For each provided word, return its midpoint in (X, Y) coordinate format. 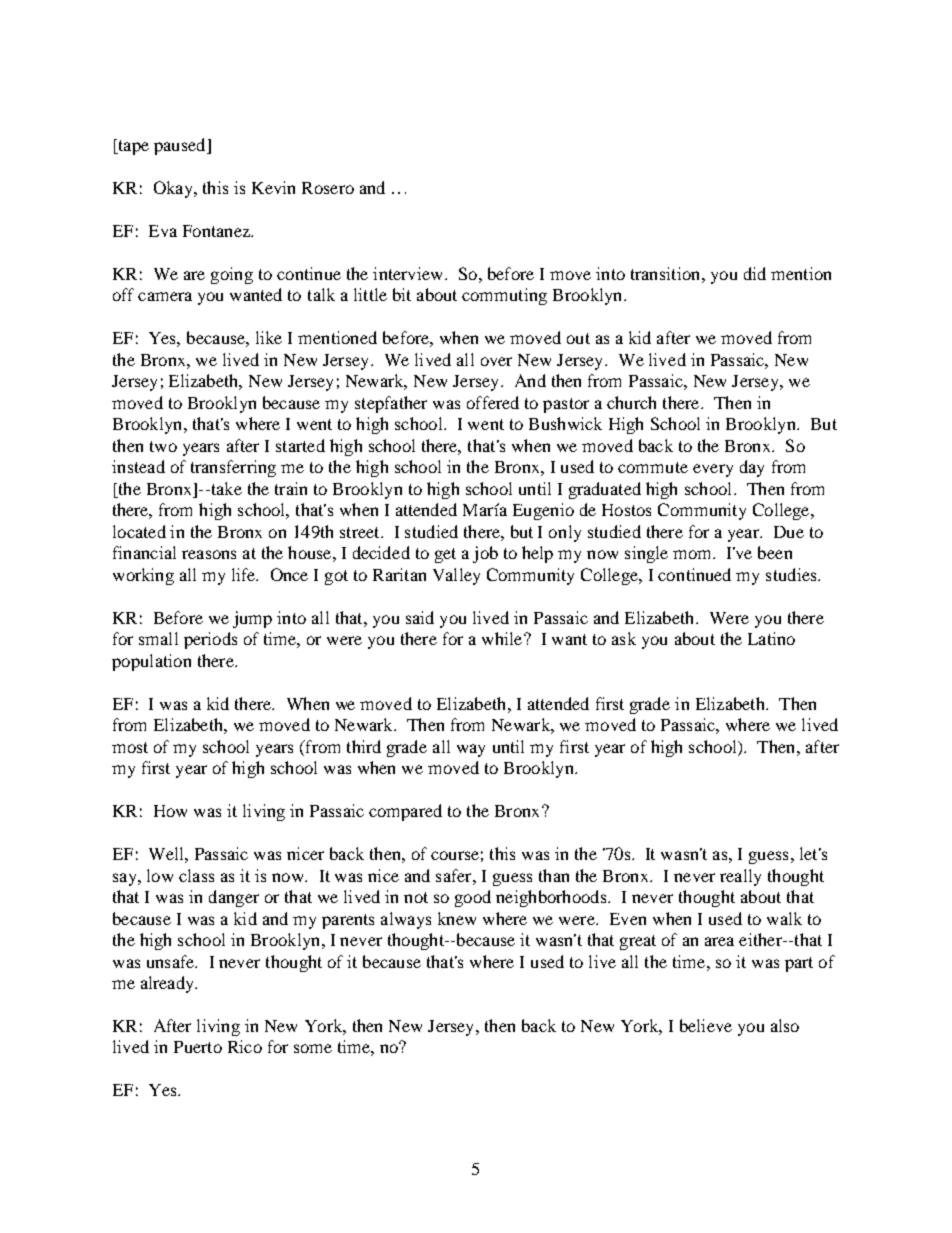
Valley (456, 576)
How (170, 811)
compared (405, 812)
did (755, 273)
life (245, 574)
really (740, 877)
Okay (174, 189)
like (269, 337)
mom (693, 554)
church (631, 402)
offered (493, 402)
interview (409, 273)
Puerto (198, 1047)
